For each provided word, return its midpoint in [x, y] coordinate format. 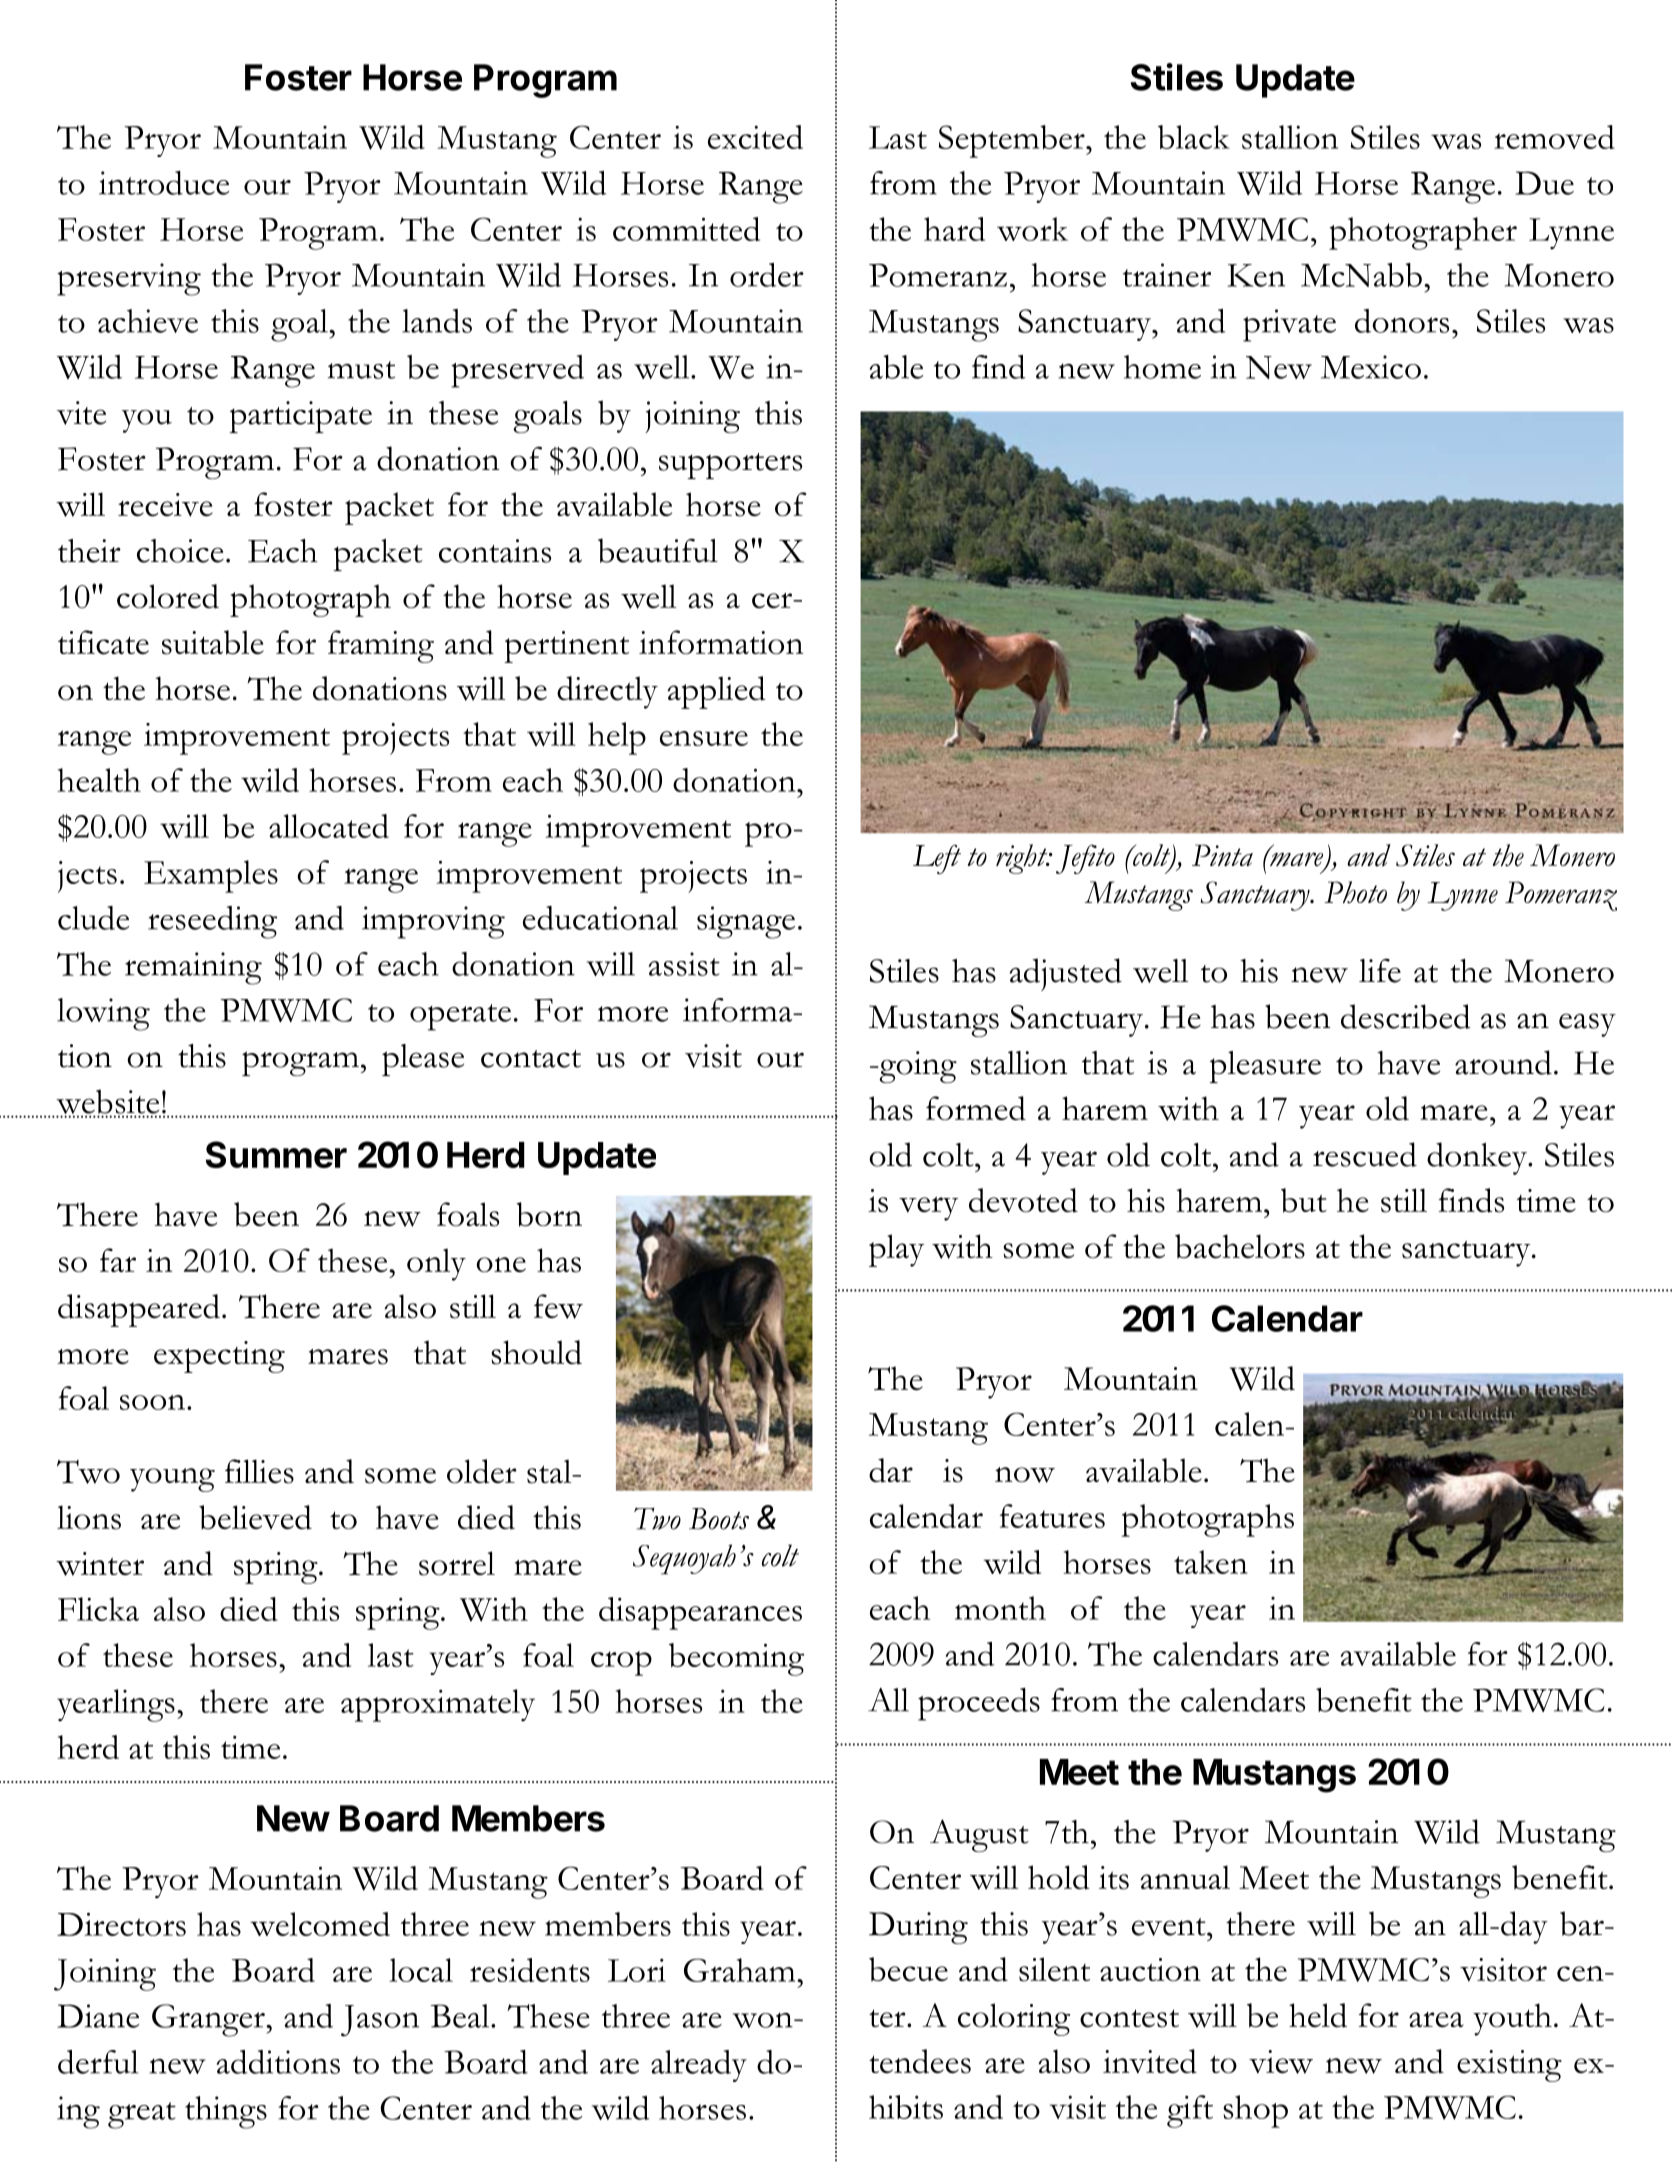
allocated [329, 826]
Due [1544, 183]
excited [755, 137]
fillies [259, 1471]
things [226, 2112]
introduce [164, 183]
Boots [719, 1519]
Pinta [1222, 855]
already [699, 2066]
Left [937, 859]
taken [1211, 1562]
